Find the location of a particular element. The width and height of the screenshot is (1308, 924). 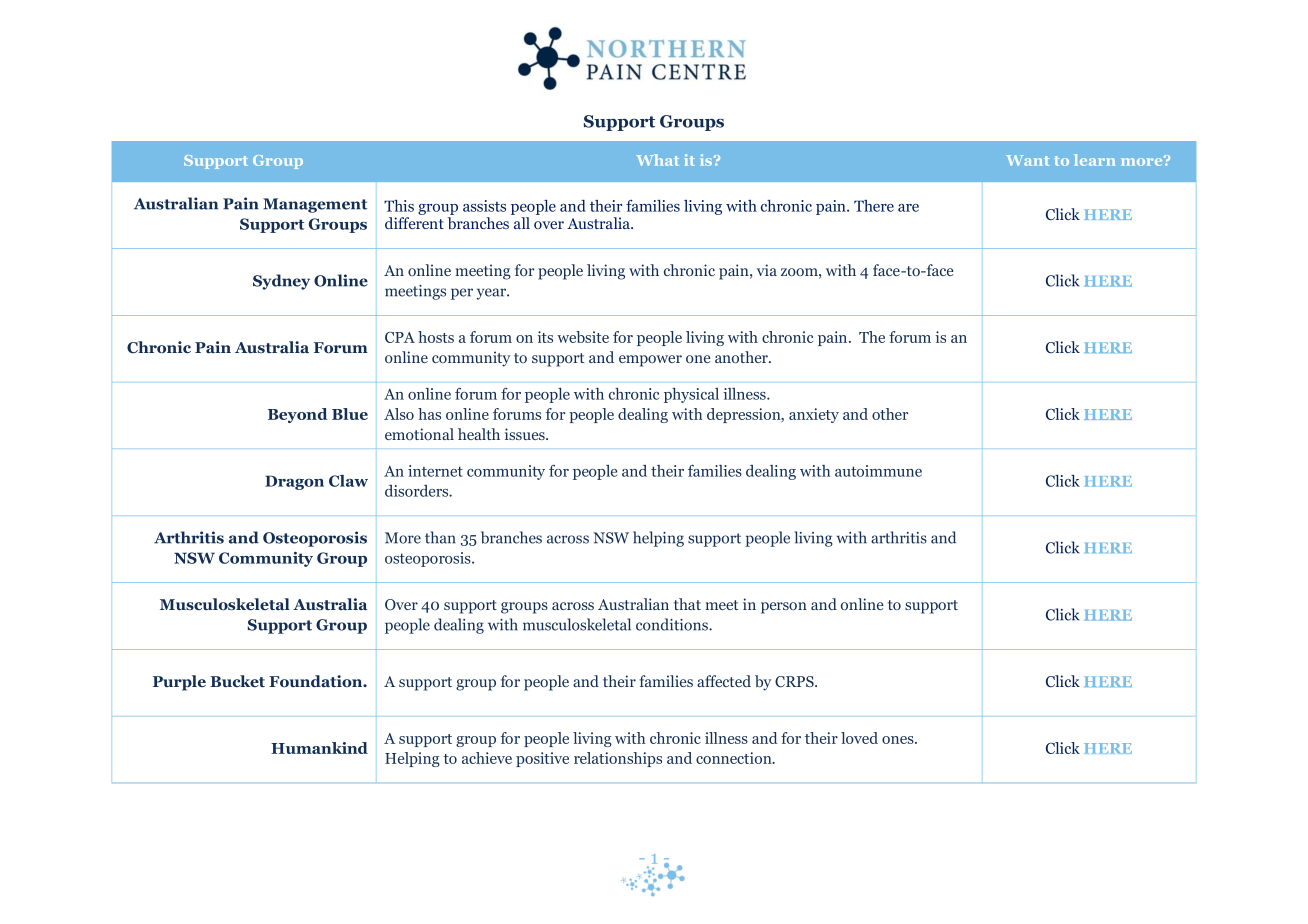

Humankind is located at coordinates (319, 748).
